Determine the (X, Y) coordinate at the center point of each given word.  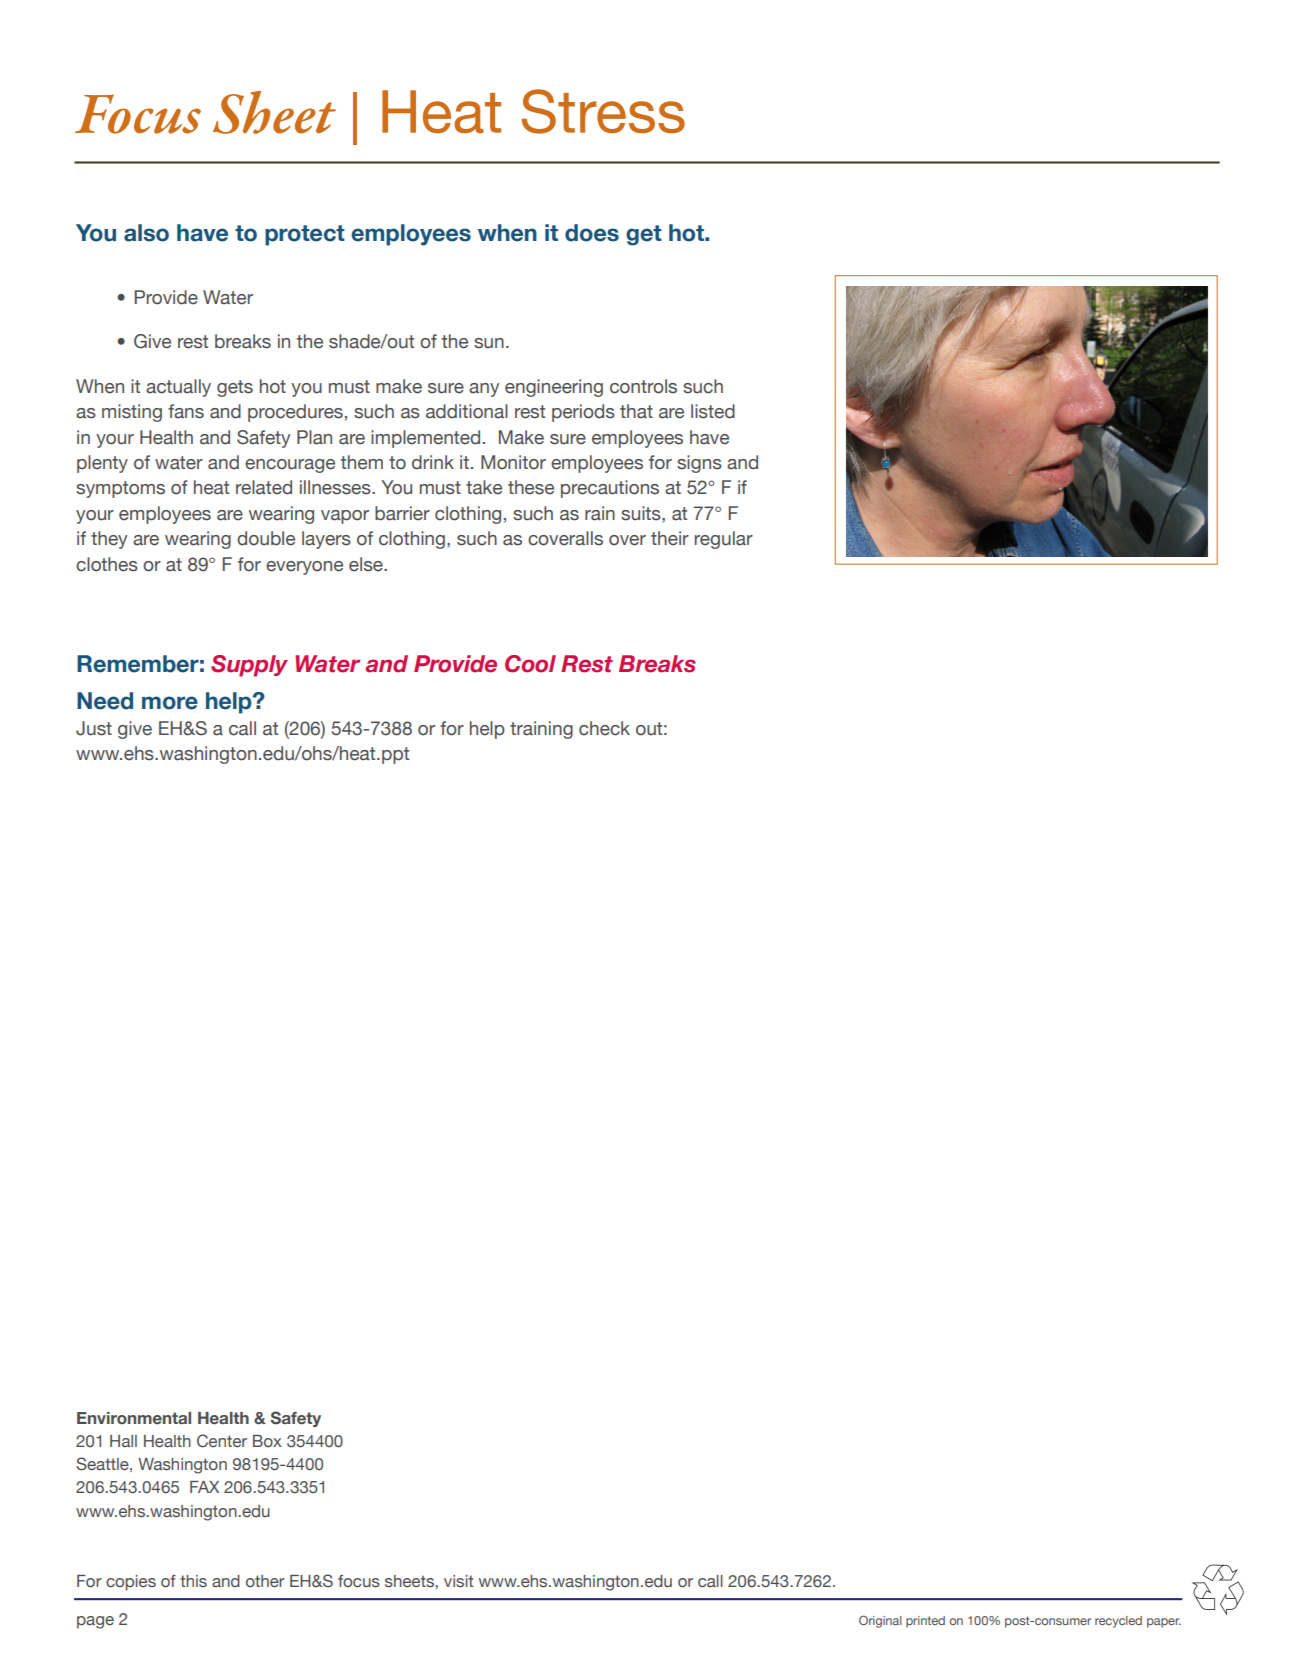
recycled (1118, 1622)
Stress (603, 111)
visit (458, 1581)
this (193, 1581)
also (146, 233)
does (592, 233)
